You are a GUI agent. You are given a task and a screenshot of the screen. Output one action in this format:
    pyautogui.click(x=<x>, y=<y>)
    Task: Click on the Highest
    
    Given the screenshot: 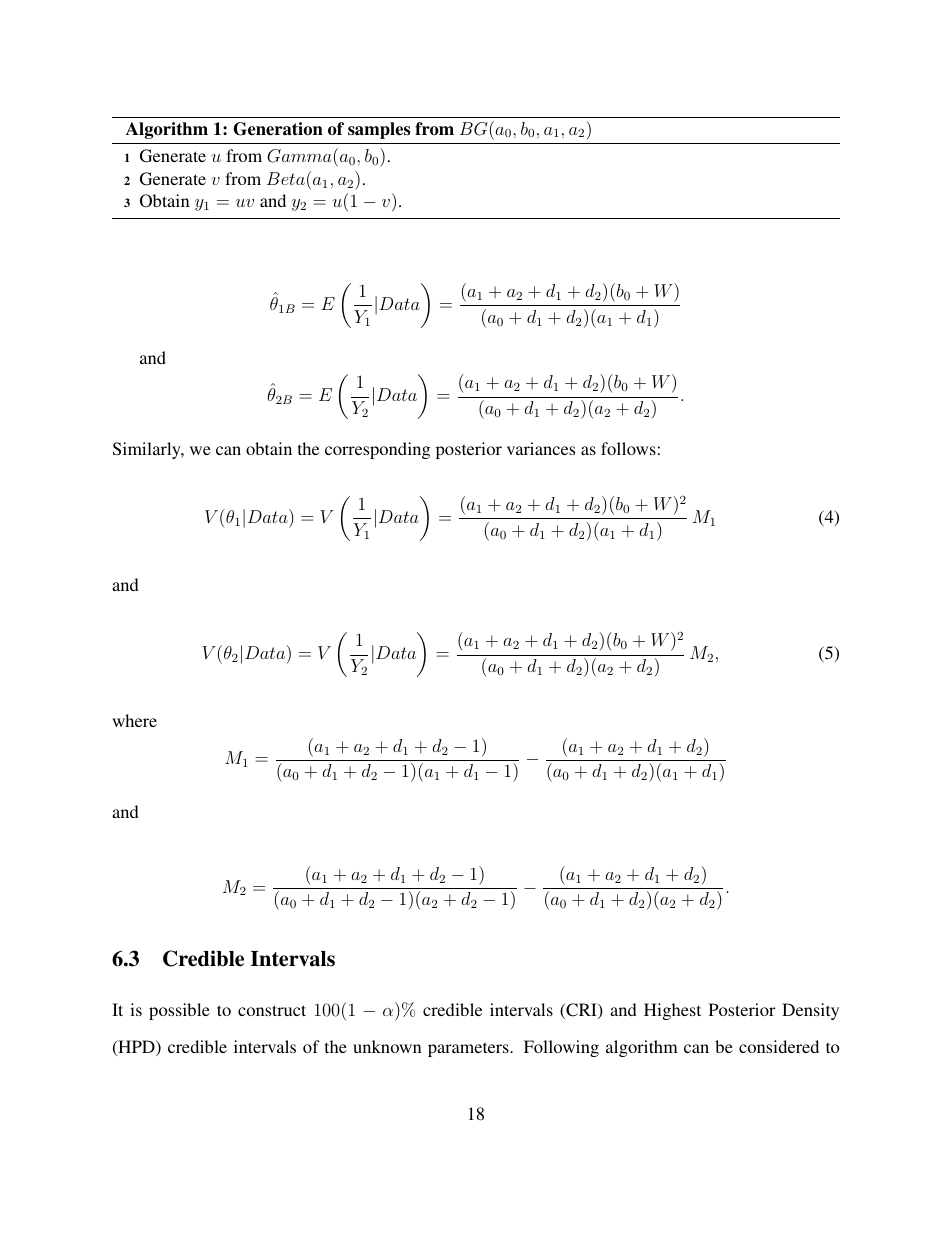 What is the action you would take?
    pyautogui.click(x=672, y=1011)
